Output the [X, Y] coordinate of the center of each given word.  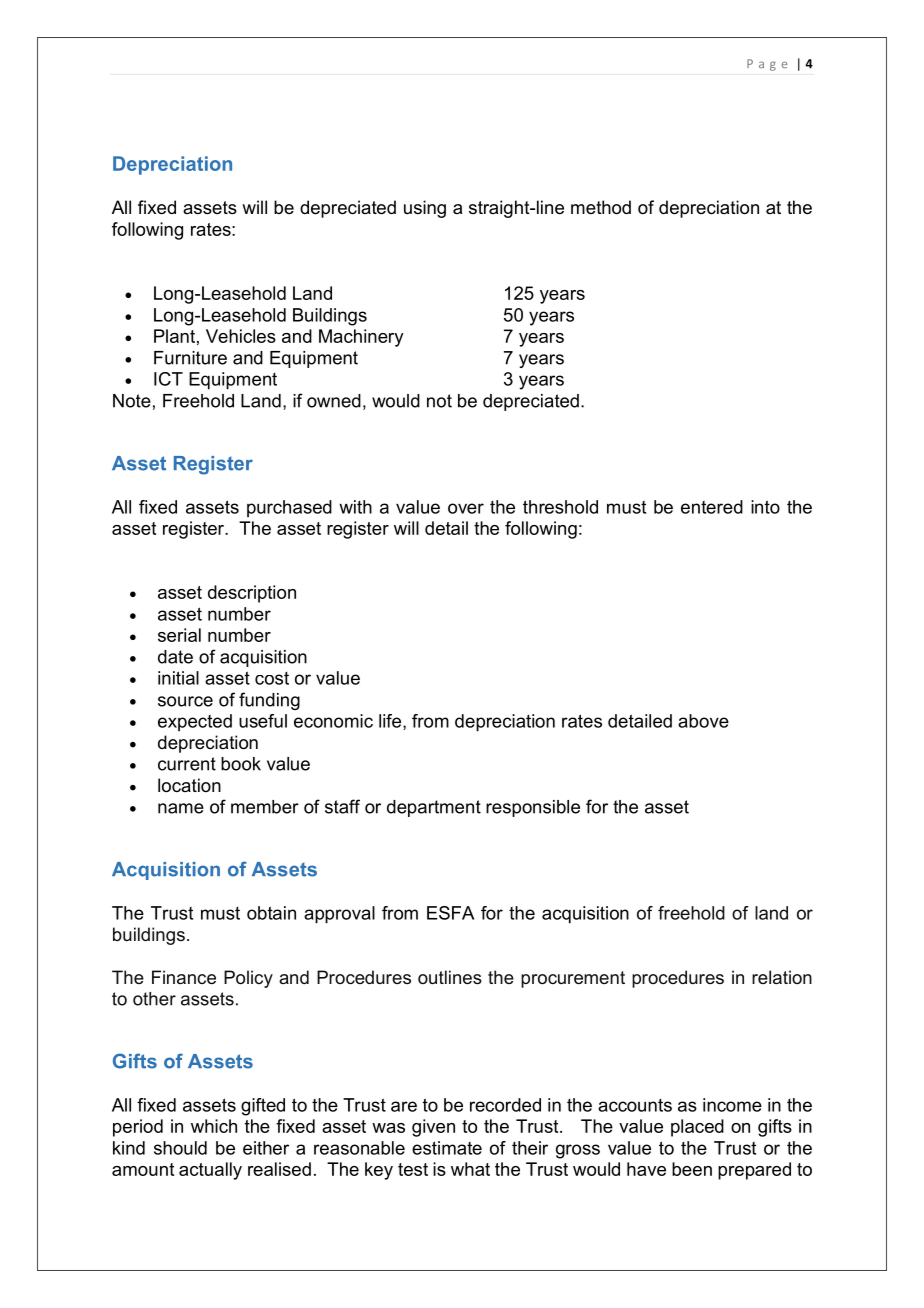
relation [782, 977]
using [425, 209]
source [185, 701]
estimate [447, 1148]
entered [712, 507]
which [214, 1126]
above [703, 721]
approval [339, 915]
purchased [289, 508]
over [466, 508]
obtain [271, 913]
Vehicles [241, 336]
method [601, 207]
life [391, 722]
